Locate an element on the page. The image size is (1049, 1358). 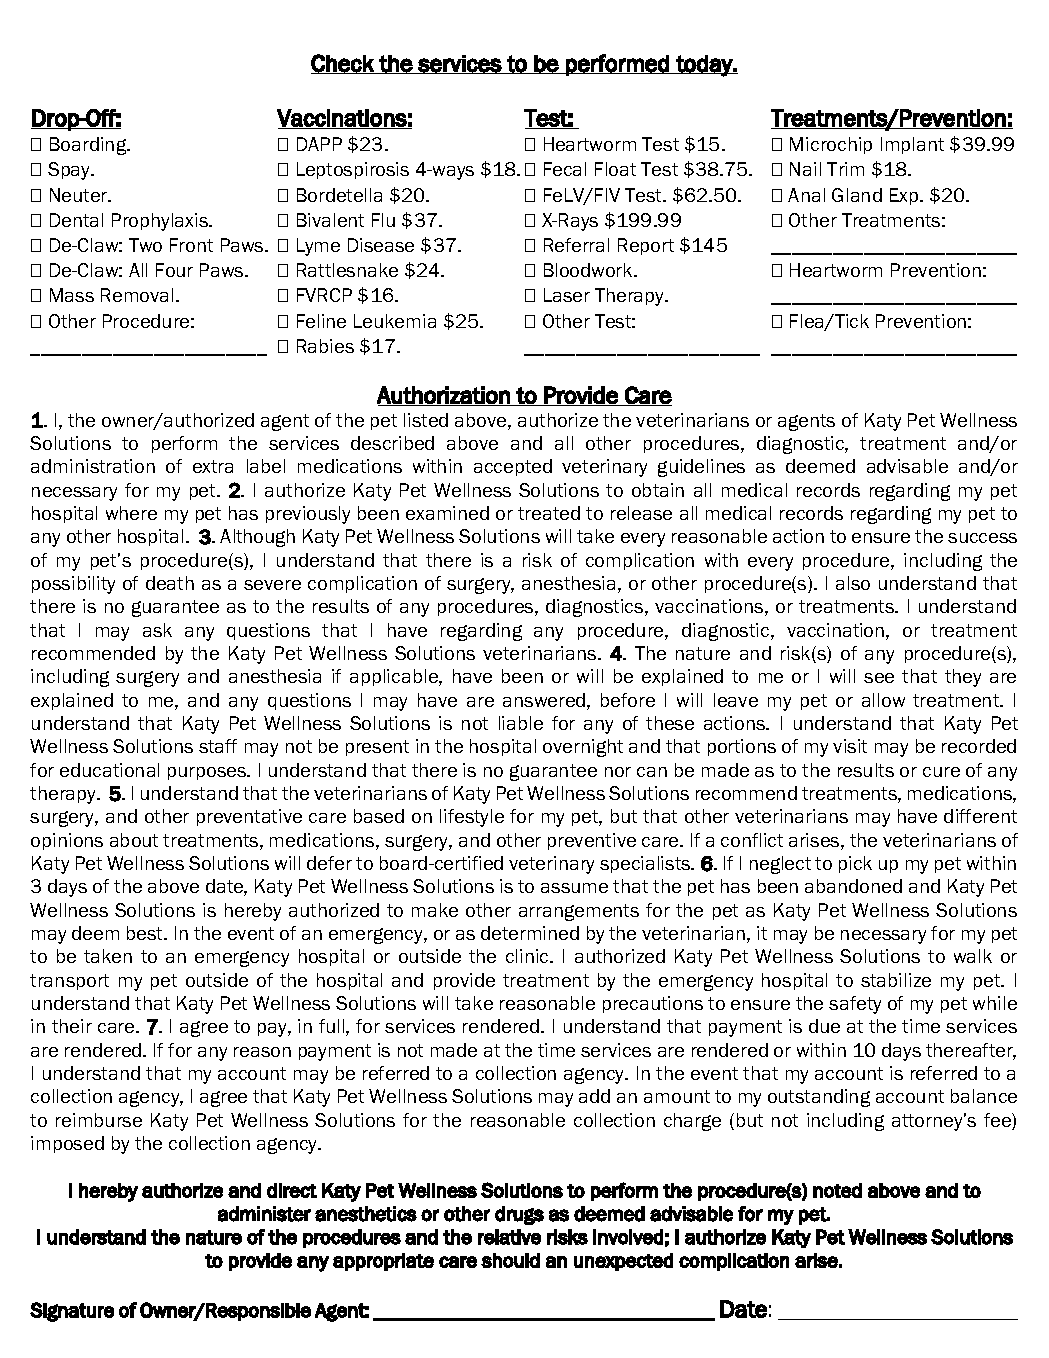
administer is located at coordinates (264, 1214).
